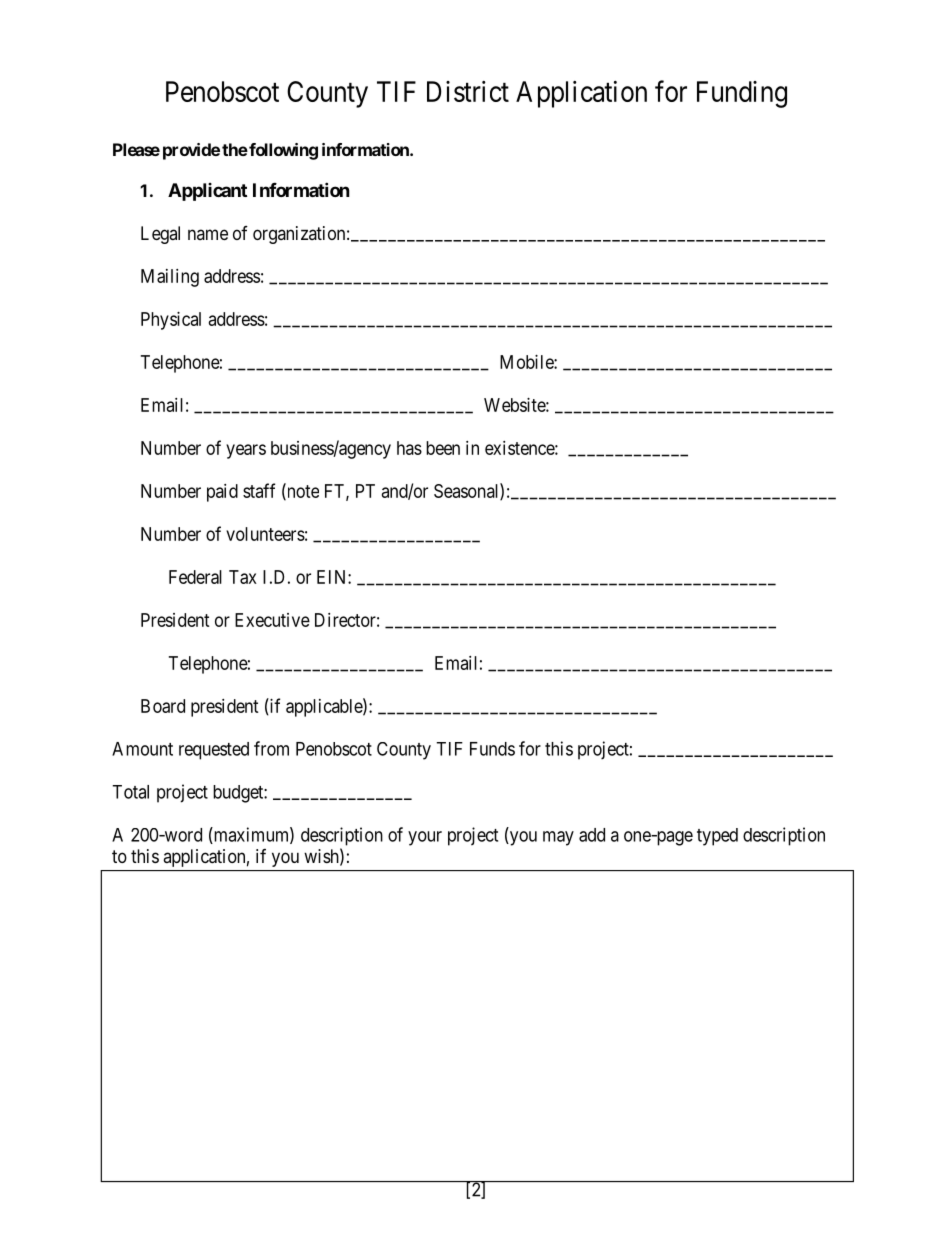 Image resolution: width=952 pixels, height=1233 pixels. I want to click on Funding, so click(742, 94).
